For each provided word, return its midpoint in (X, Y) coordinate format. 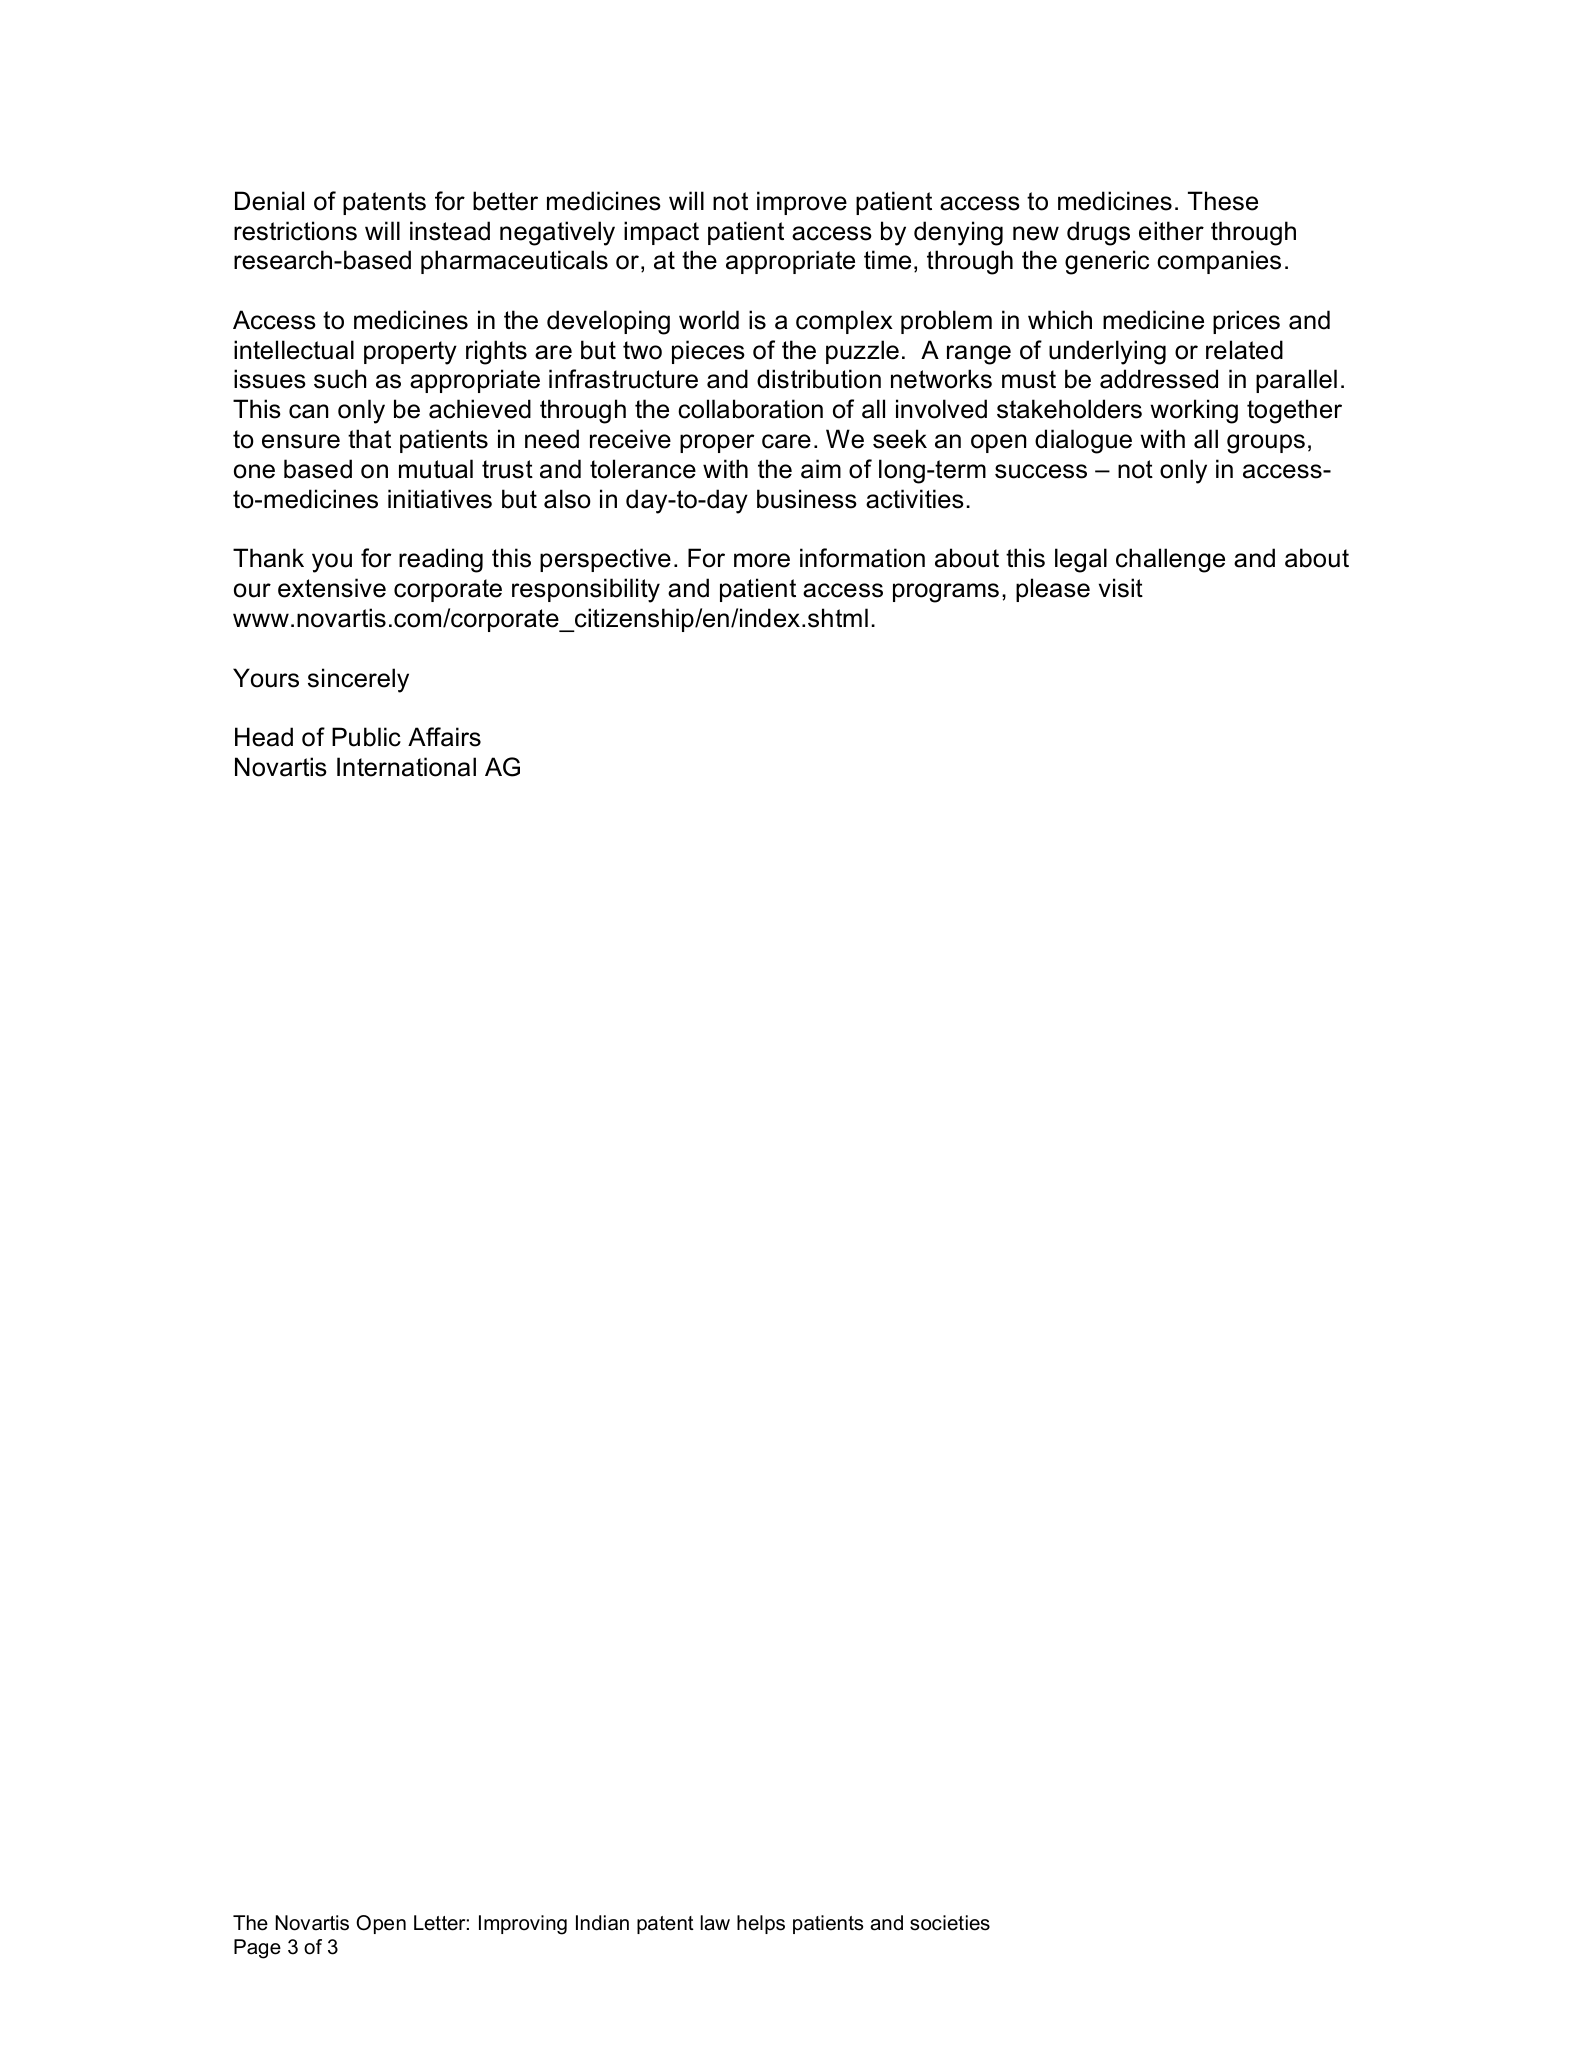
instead (450, 231)
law (715, 1923)
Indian (602, 1923)
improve (802, 203)
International (406, 767)
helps (761, 1924)
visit (1121, 588)
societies (950, 1923)
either (1171, 231)
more (762, 560)
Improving (523, 1925)
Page (257, 1949)
